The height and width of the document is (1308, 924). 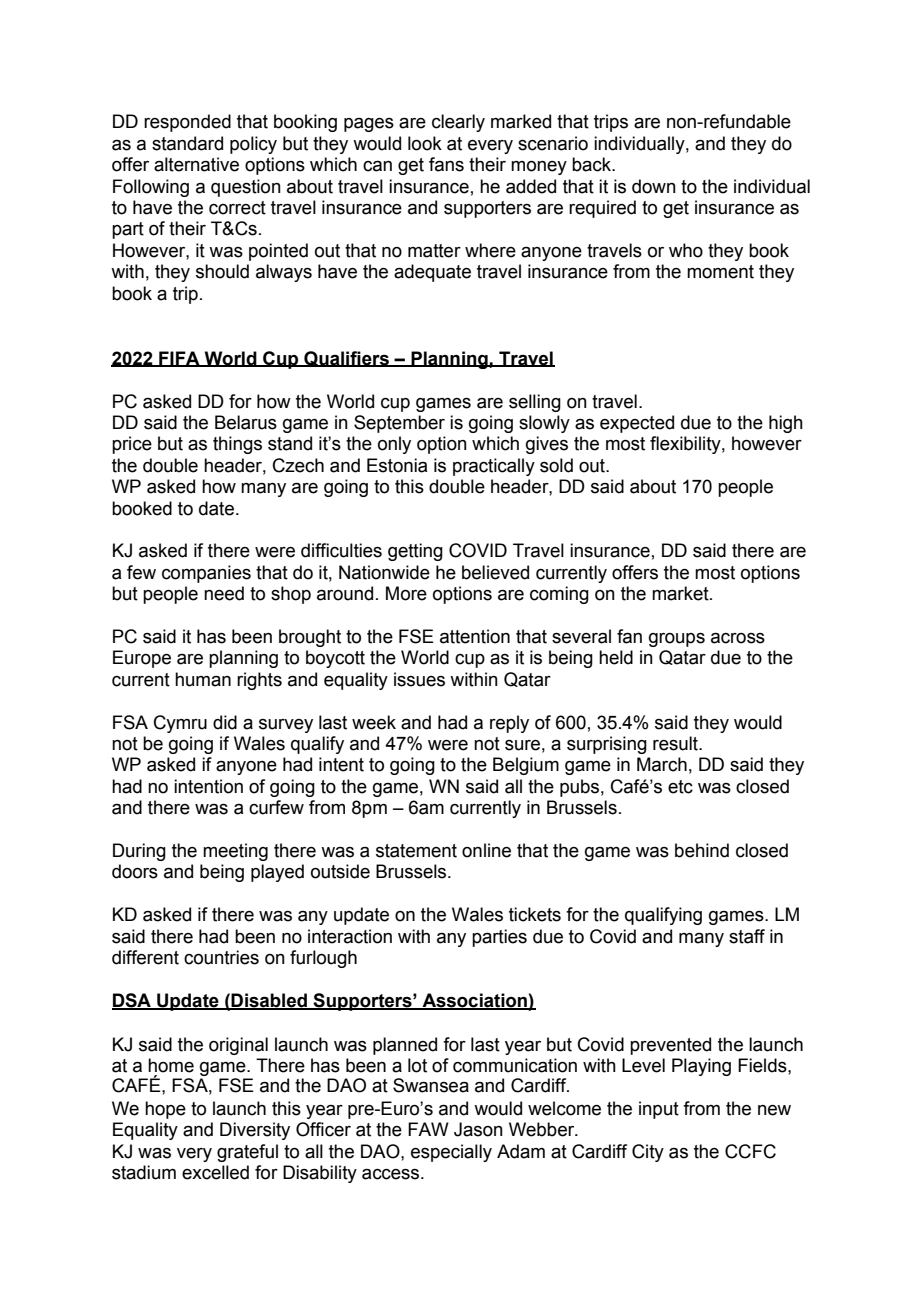 I want to click on fans, so click(x=446, y=164).
